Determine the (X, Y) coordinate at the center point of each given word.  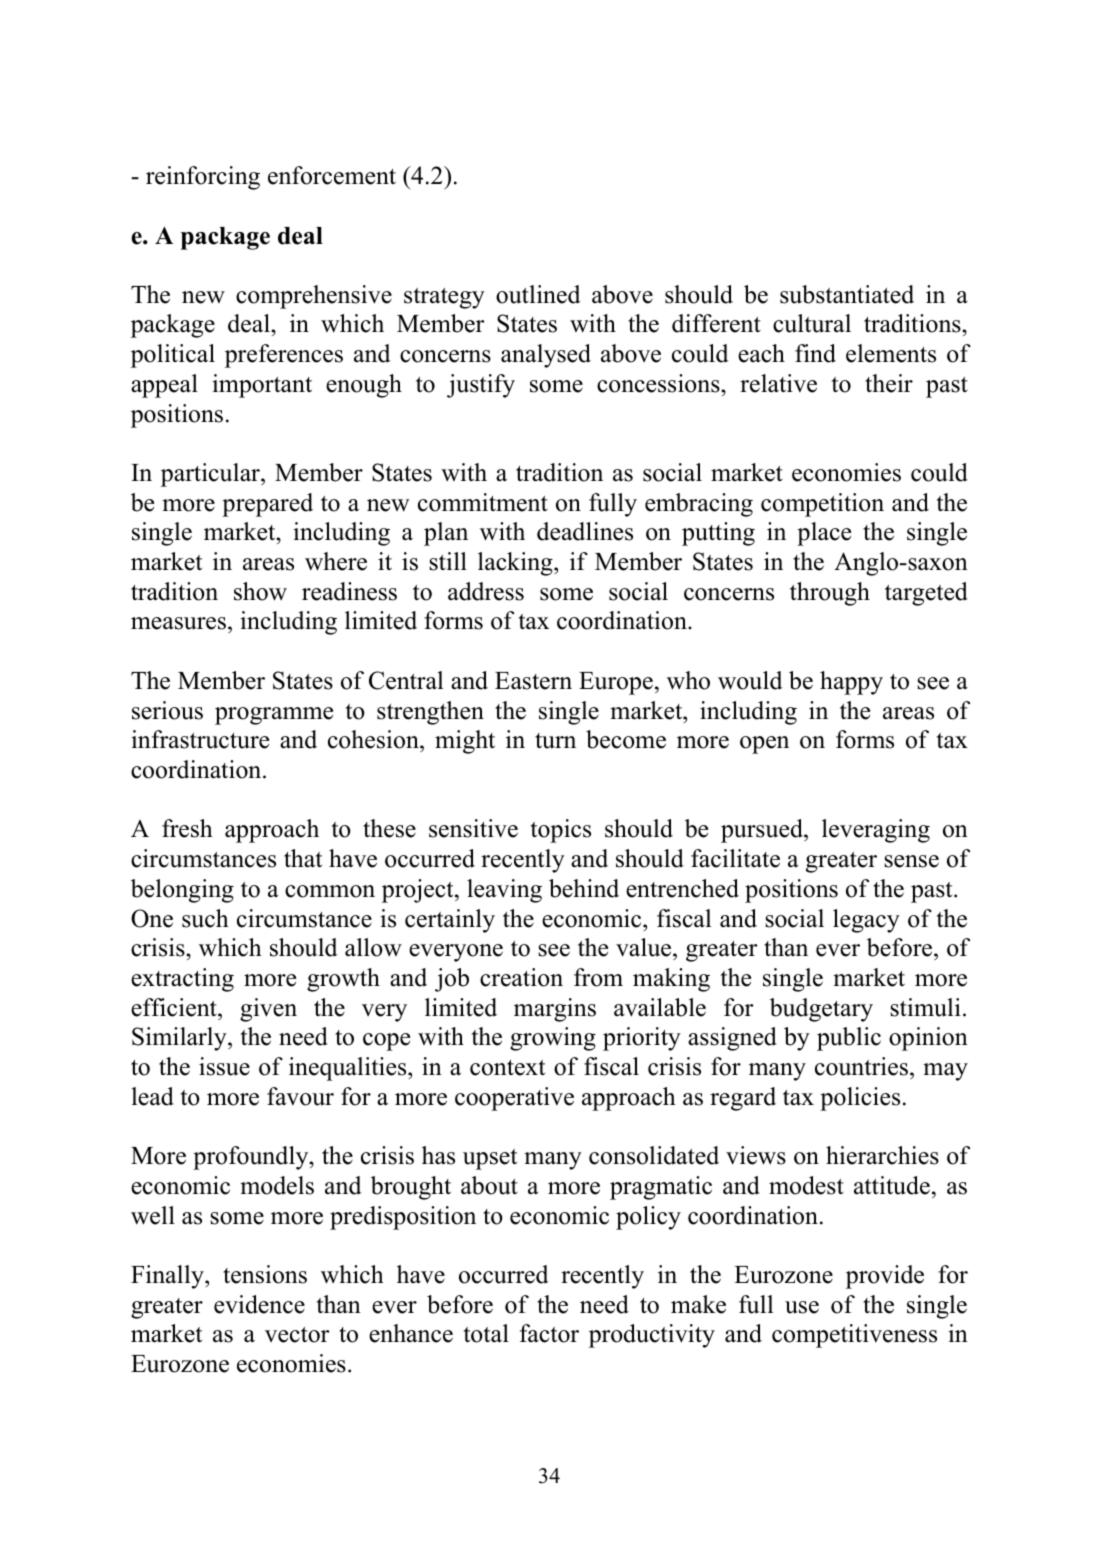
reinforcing (203, 178)
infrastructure (200, 739)
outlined (538, 294)
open (764, 745)
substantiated (847, 294)
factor (549, 1333)
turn (555, 741)
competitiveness (854, 1336)
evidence (259, 1304)
